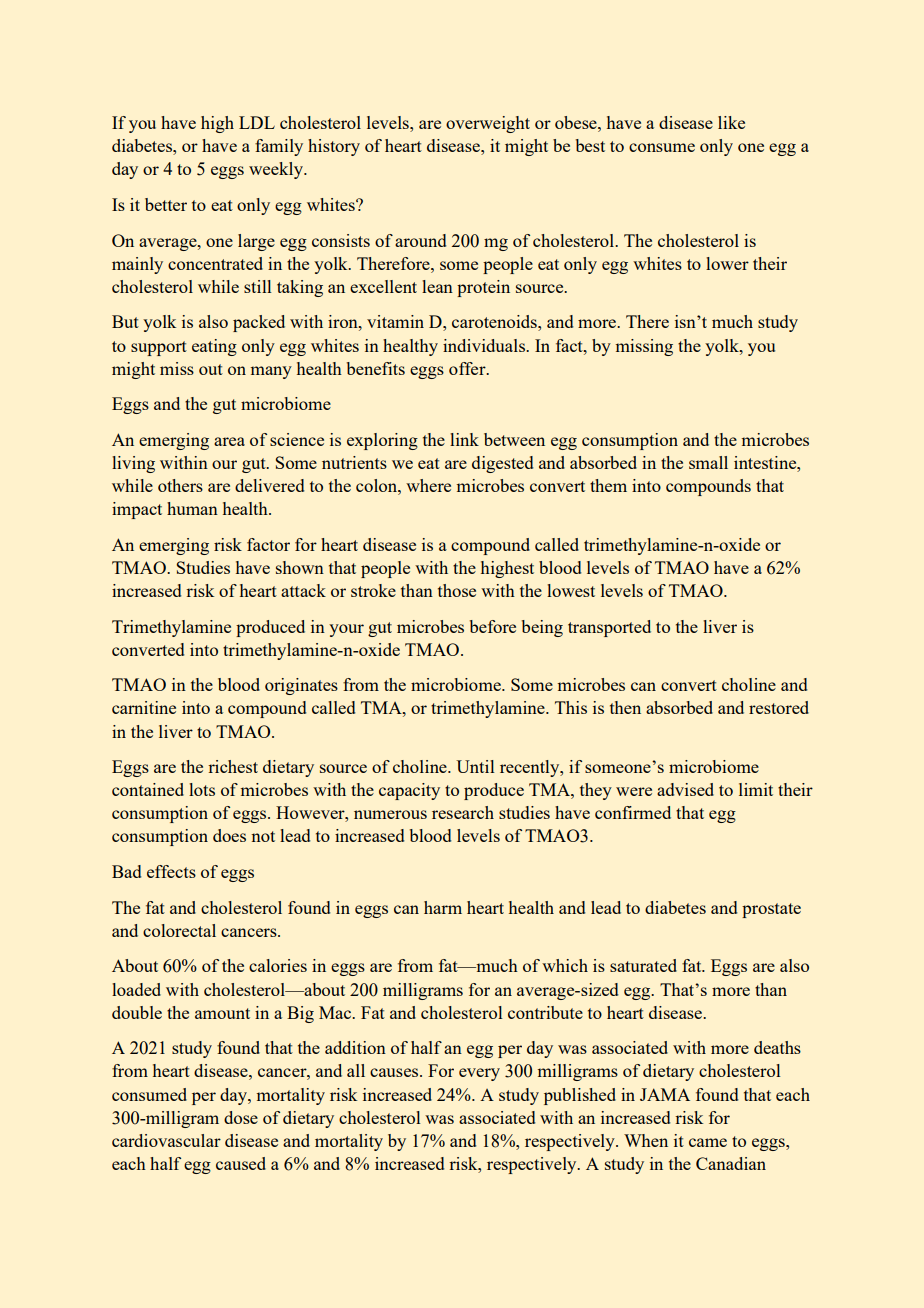  What do you see at coordinates (731, 122) in the screenshot?
I see `like` at bounding box center [731, 122].
